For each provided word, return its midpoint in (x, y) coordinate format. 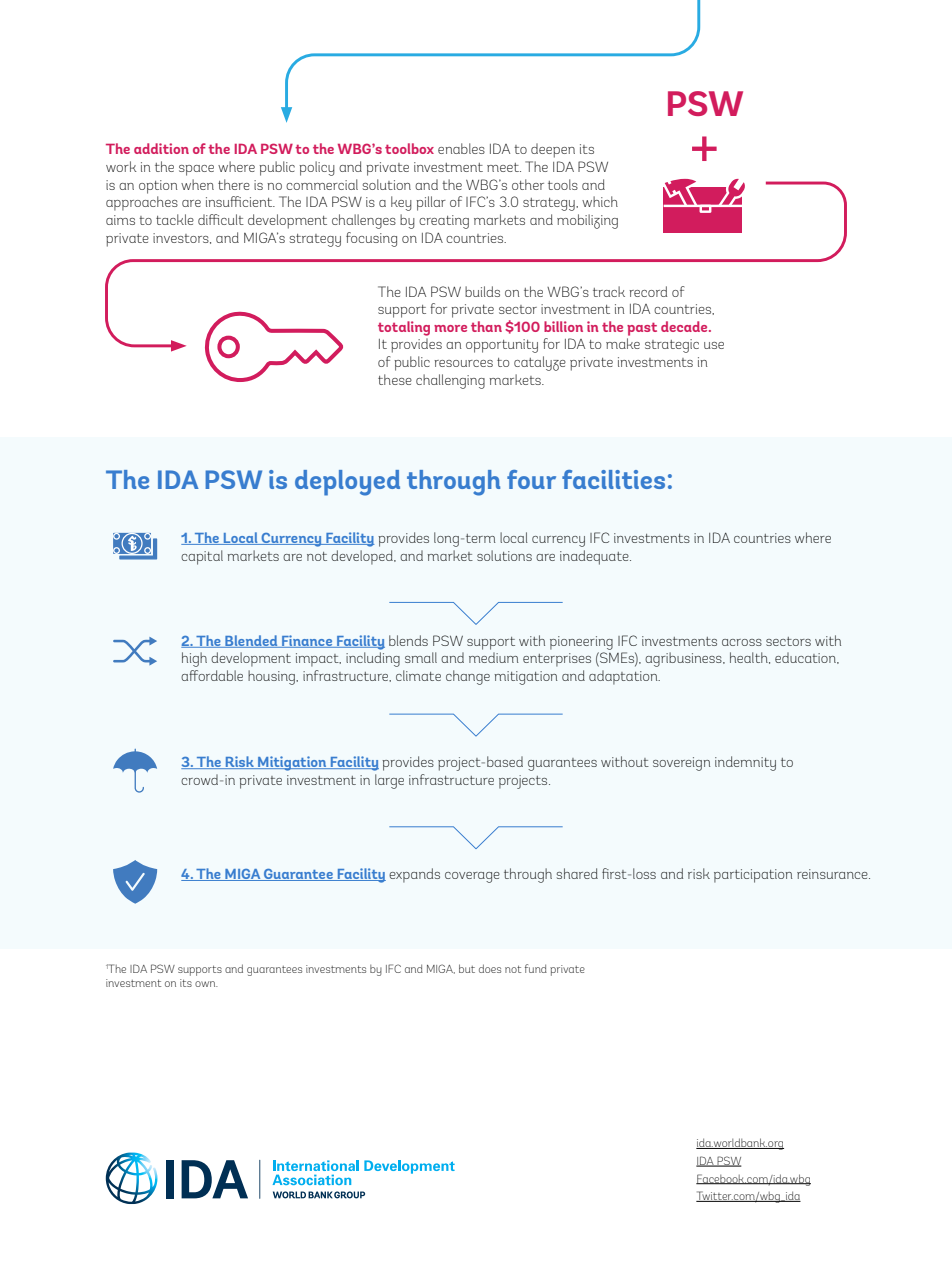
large (389, 781)
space (196, 170)
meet (504, 167)
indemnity (745, 763)
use (714, 345)
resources (463, 363)
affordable (212, 675)
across (742, 642)
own (206, 984)
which (600, 201)
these (395, 379)
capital (202, 557)
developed (363, 557)
